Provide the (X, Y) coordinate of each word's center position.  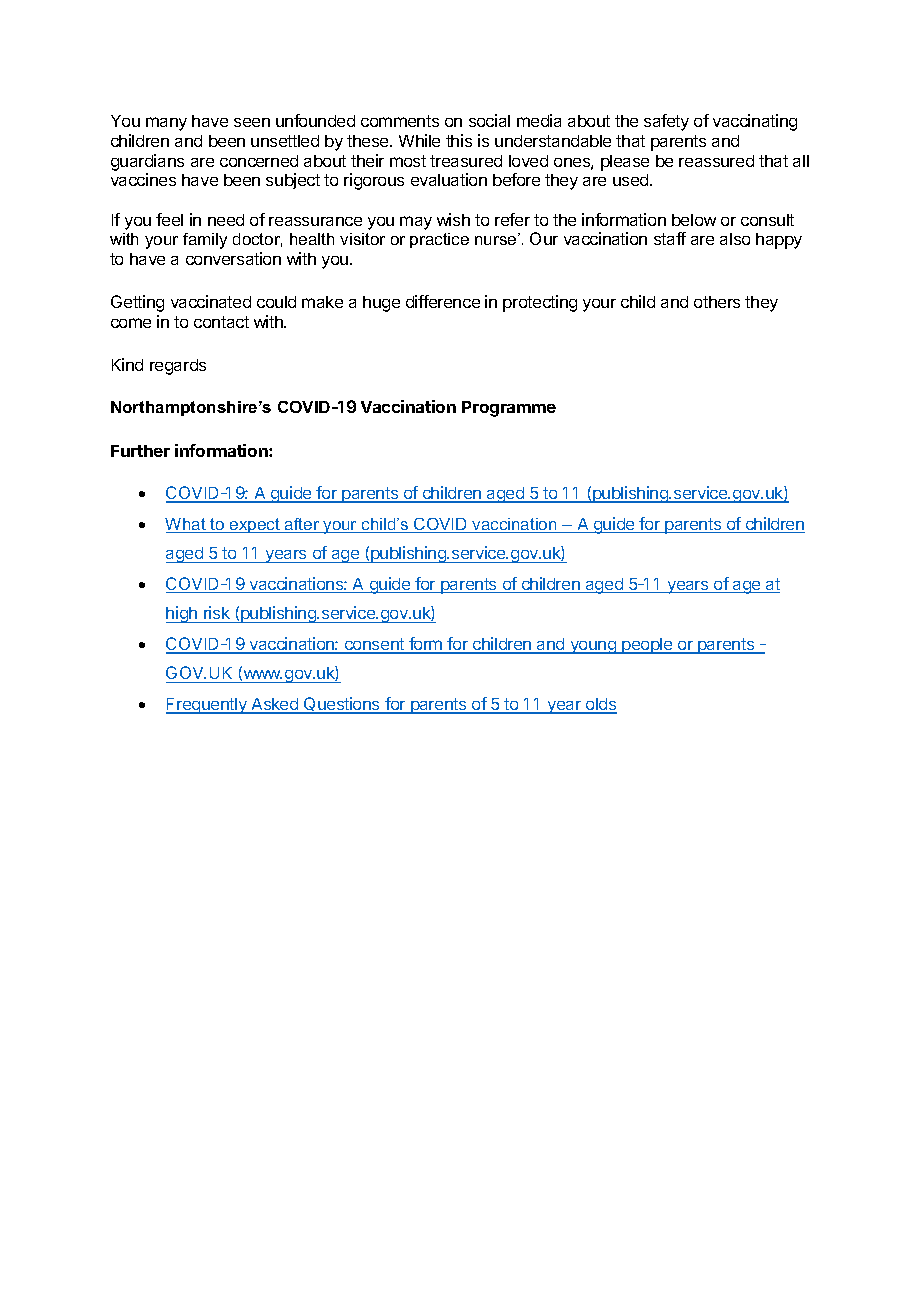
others (717, 302)
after (302, 525)
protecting (540, 303)
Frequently (207, 706)
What (186, 525)
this (459, 140)
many (166, 124)
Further (140, 451)
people (647, 646)
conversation (233, 258)
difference (443, 301)
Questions (342, 705)
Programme (509, 409)
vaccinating (755, 122)
